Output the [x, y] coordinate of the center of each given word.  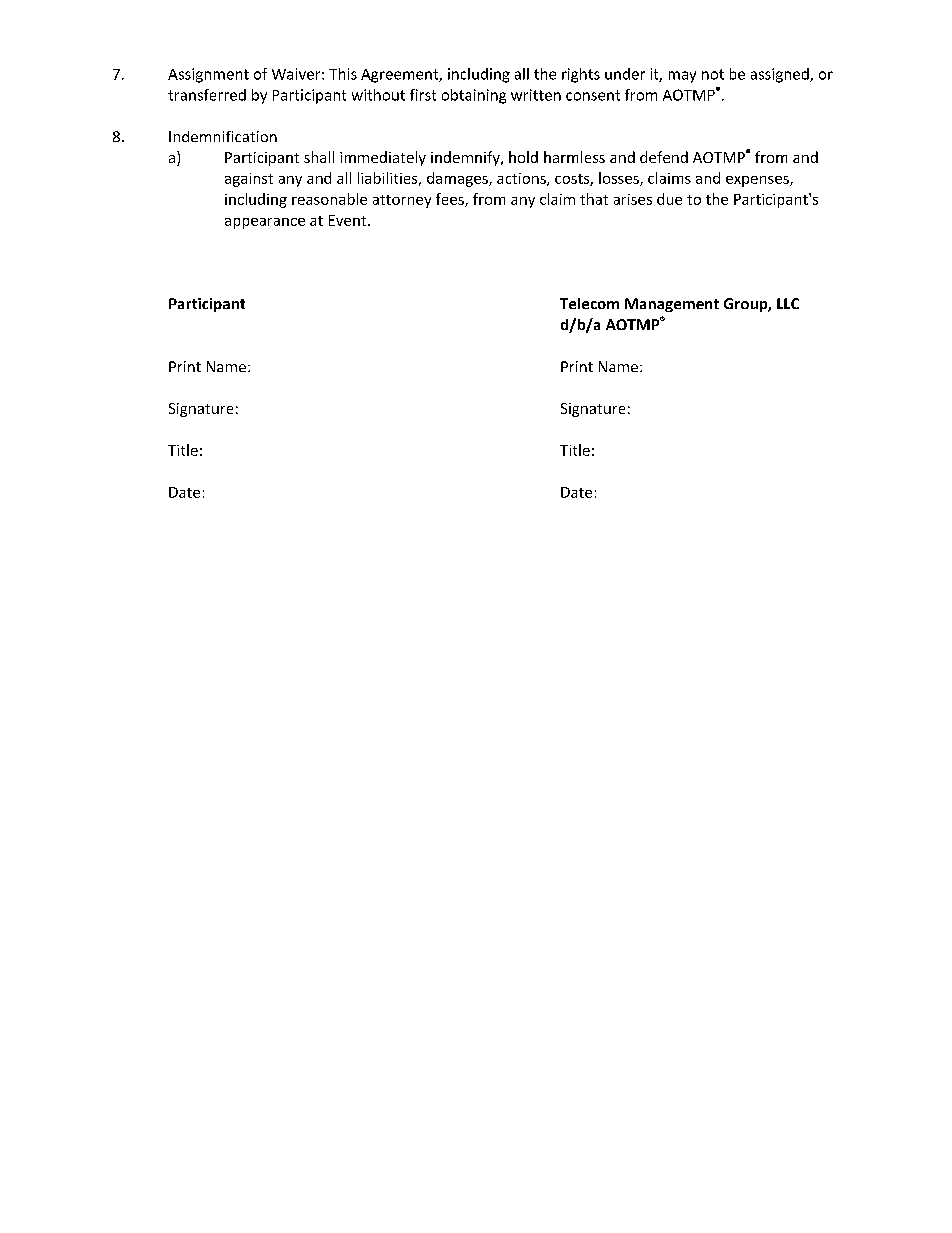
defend [664, 157]
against [249, 180]
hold [523, 157]
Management [672, 305]
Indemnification [223, 136]
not [713, 74]
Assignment [208, 75]
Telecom [589, 303]
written [536, 95]
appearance [265, 223]
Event [349, 220]
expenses [758, 181]
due [669, 199]
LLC [788, 303]
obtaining [474, 96]
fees [451, 200]
